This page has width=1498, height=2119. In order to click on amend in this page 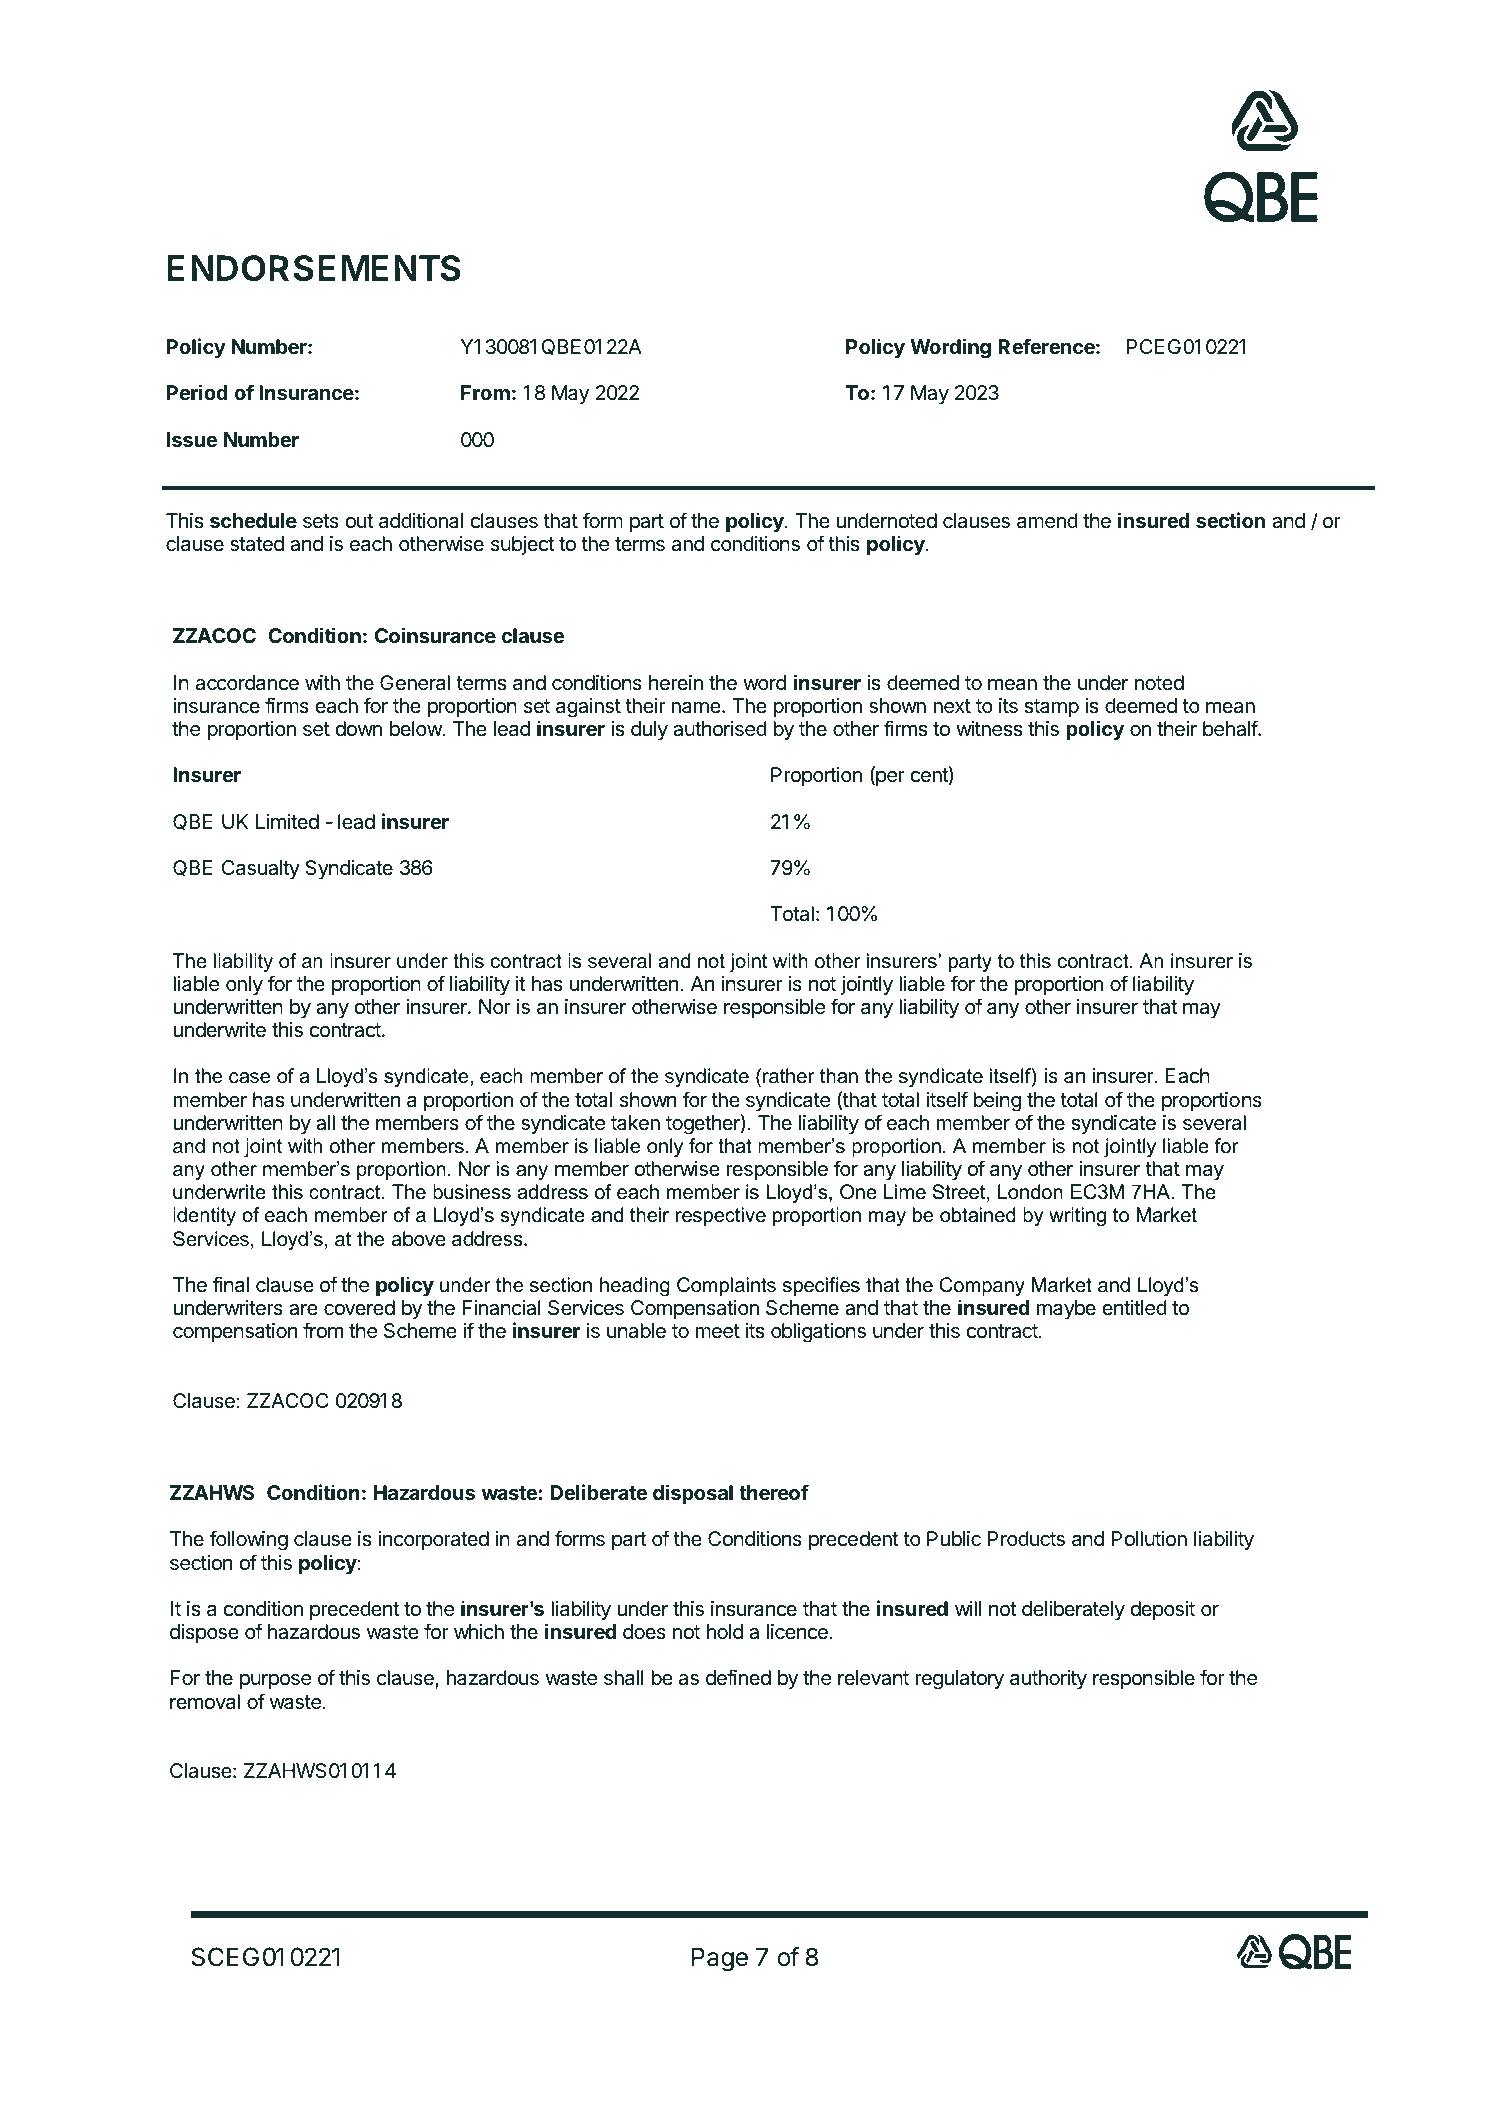, I will do `click(1047, 521)`.
